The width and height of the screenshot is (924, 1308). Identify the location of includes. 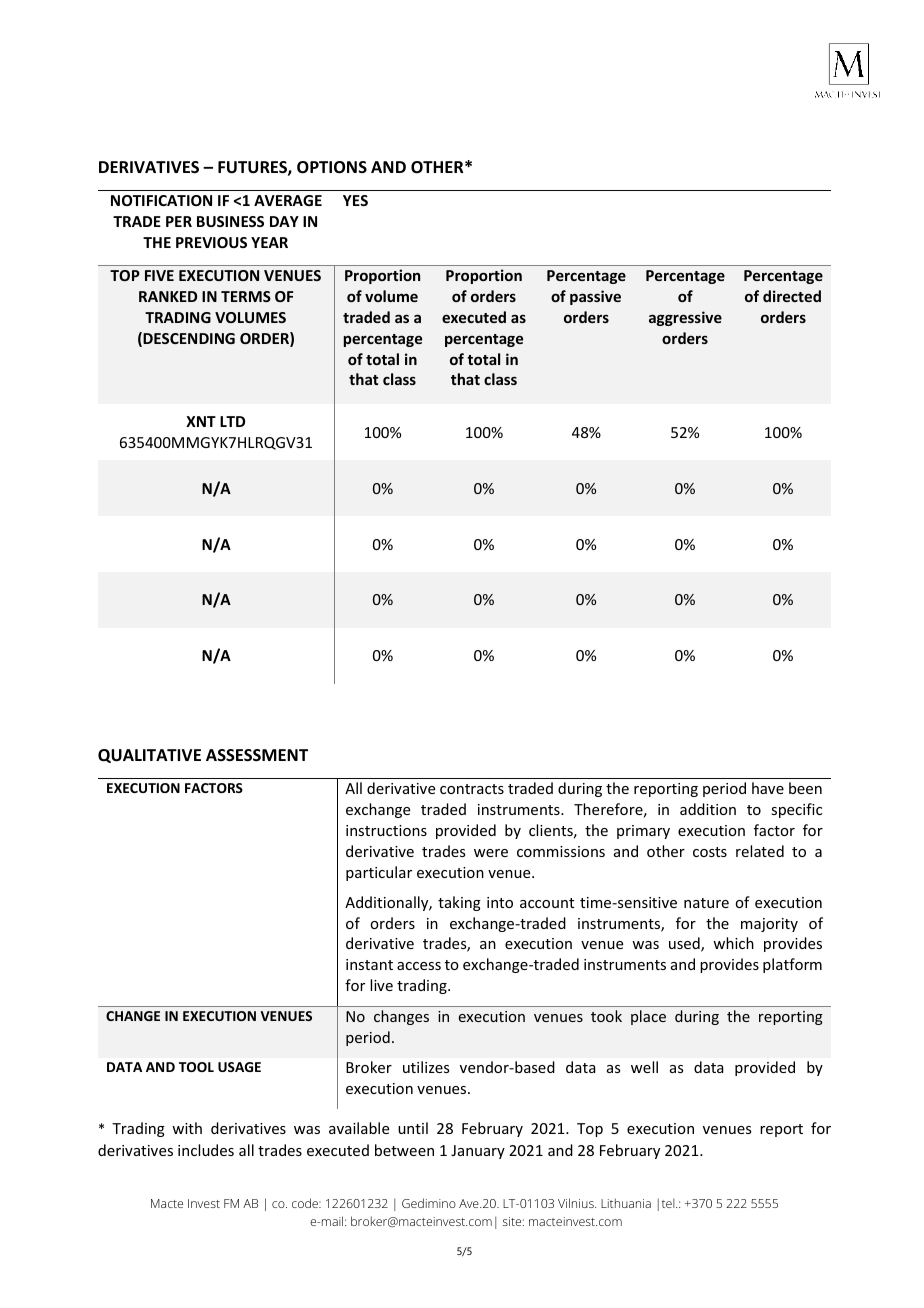
(206, 1150).
